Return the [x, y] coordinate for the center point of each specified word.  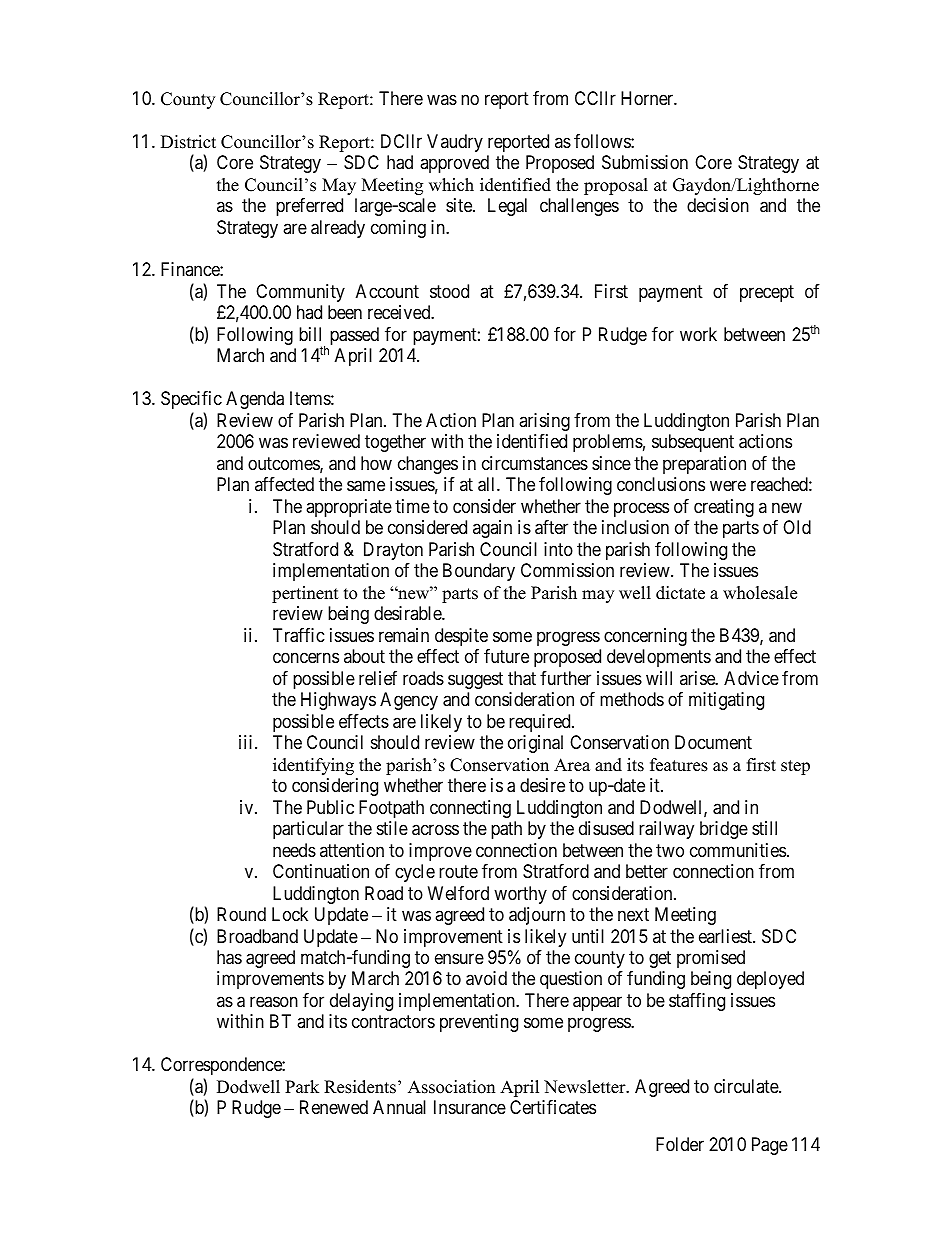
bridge [724, 830]
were [728, 486]
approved [454, 164]
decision [718, 205]
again [492, 529]
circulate [747, 1086]
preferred [309, 207]
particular [308, 830]
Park [302, 1086]
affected [284, 484]
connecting [470, 809]
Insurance [470, 1107]
